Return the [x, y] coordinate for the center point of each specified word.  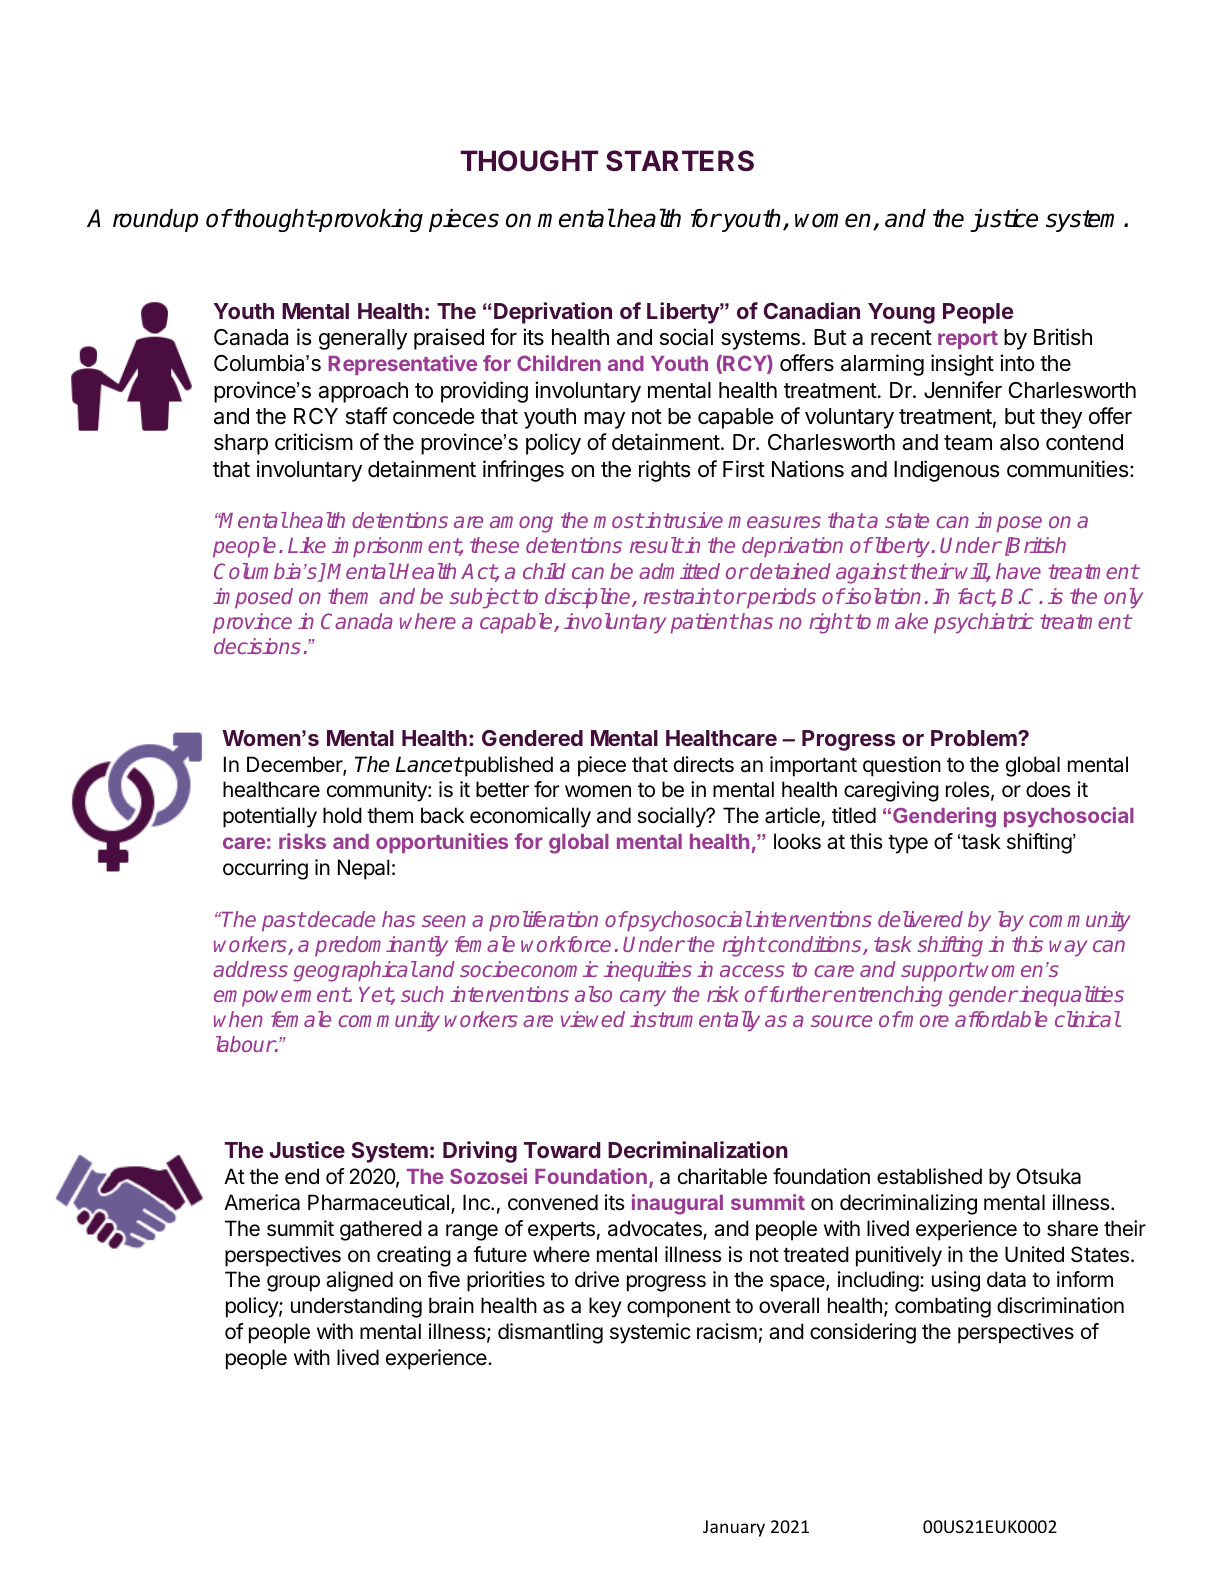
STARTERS [680, 161]
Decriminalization [698, 1149]
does [1048, 789]
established [929, 1176]
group [293, 1283]
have [1018, 571]
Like [307, 545]
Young [901, 313]
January [734, 1528]
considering [863, 1333]
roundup [155, 220]
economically [530, 817]
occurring [265, 869]
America [262, 1202]
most [619, 520]
